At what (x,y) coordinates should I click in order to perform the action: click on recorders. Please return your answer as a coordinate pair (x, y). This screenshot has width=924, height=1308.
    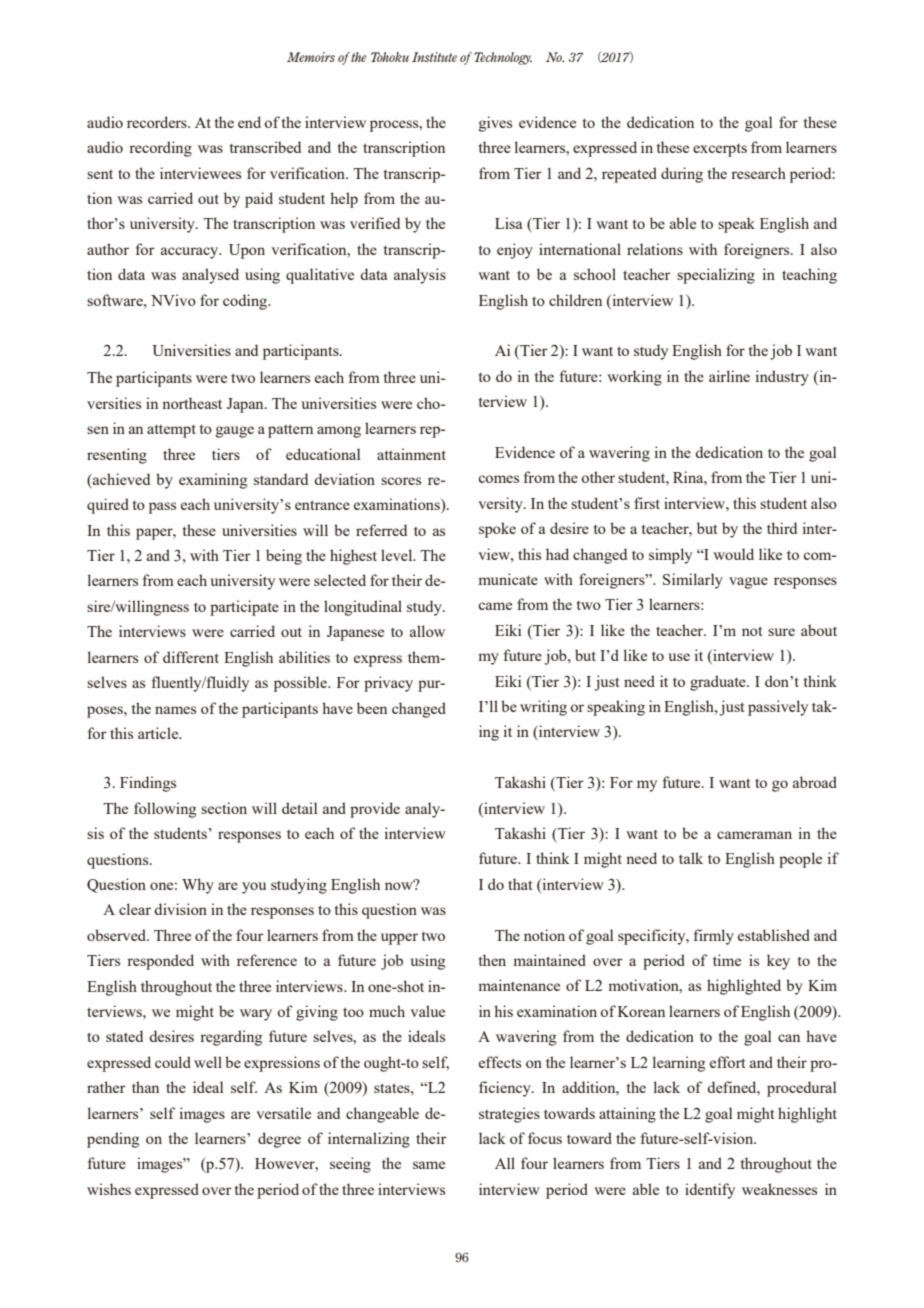
    Looking at the image, I should click on (158, 122).
